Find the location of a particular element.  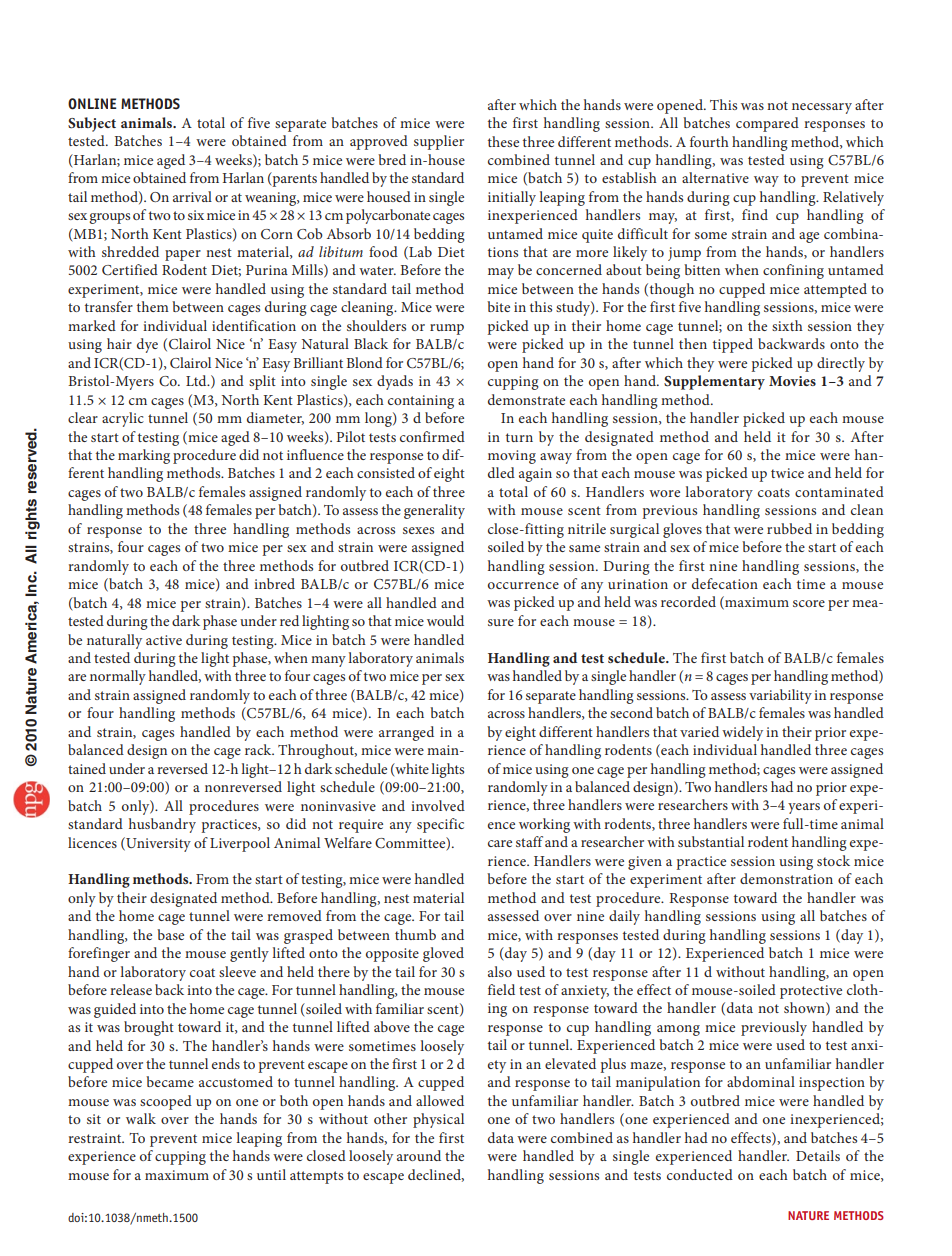

score is located at coordinates (809, 603).
